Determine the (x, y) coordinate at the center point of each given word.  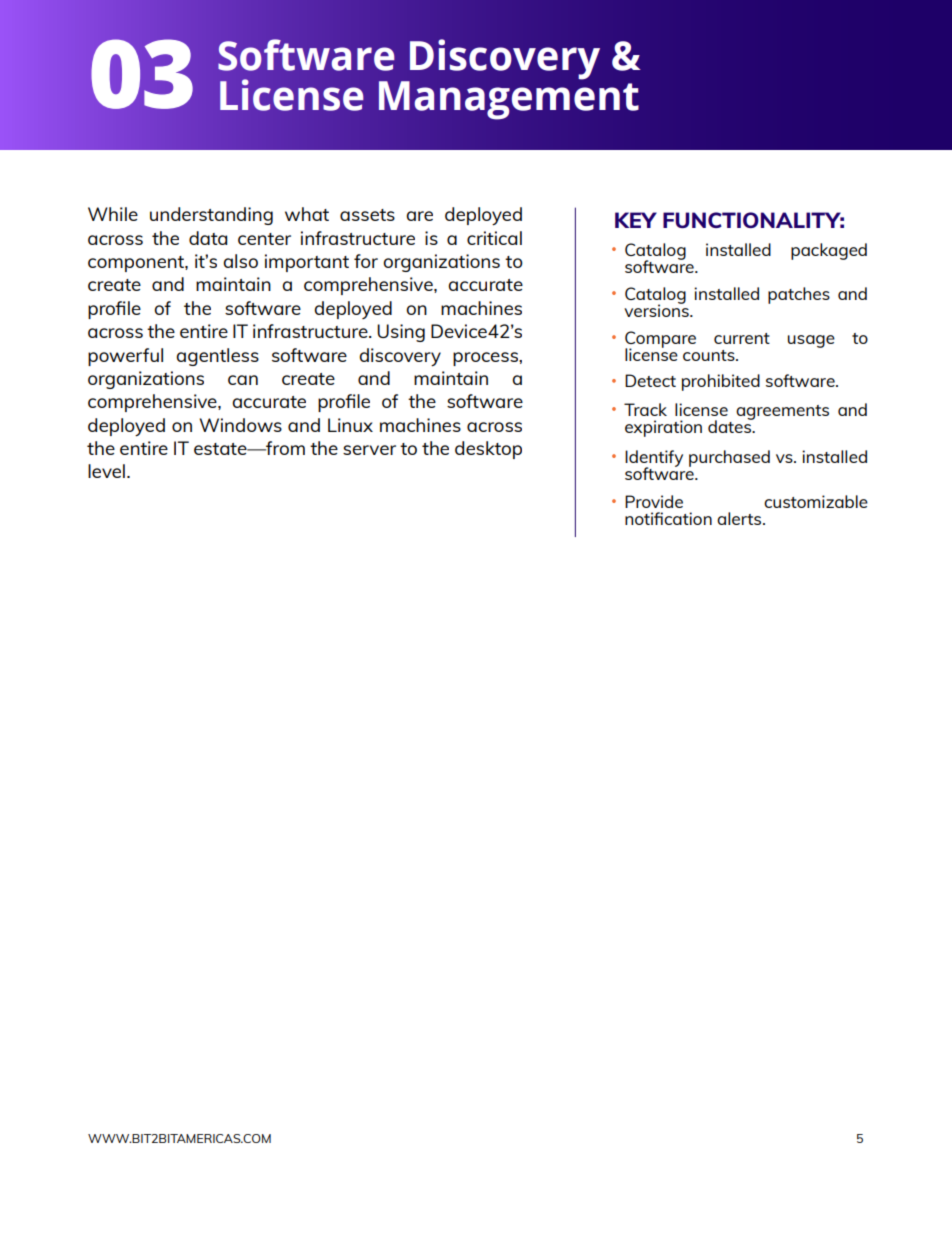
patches (799, 295)
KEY (636, 220)
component (137, 264)
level (106, 471)
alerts (740, 518)
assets (367, 215)
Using (401, 333)
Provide (654, 501)
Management (509, 99)
